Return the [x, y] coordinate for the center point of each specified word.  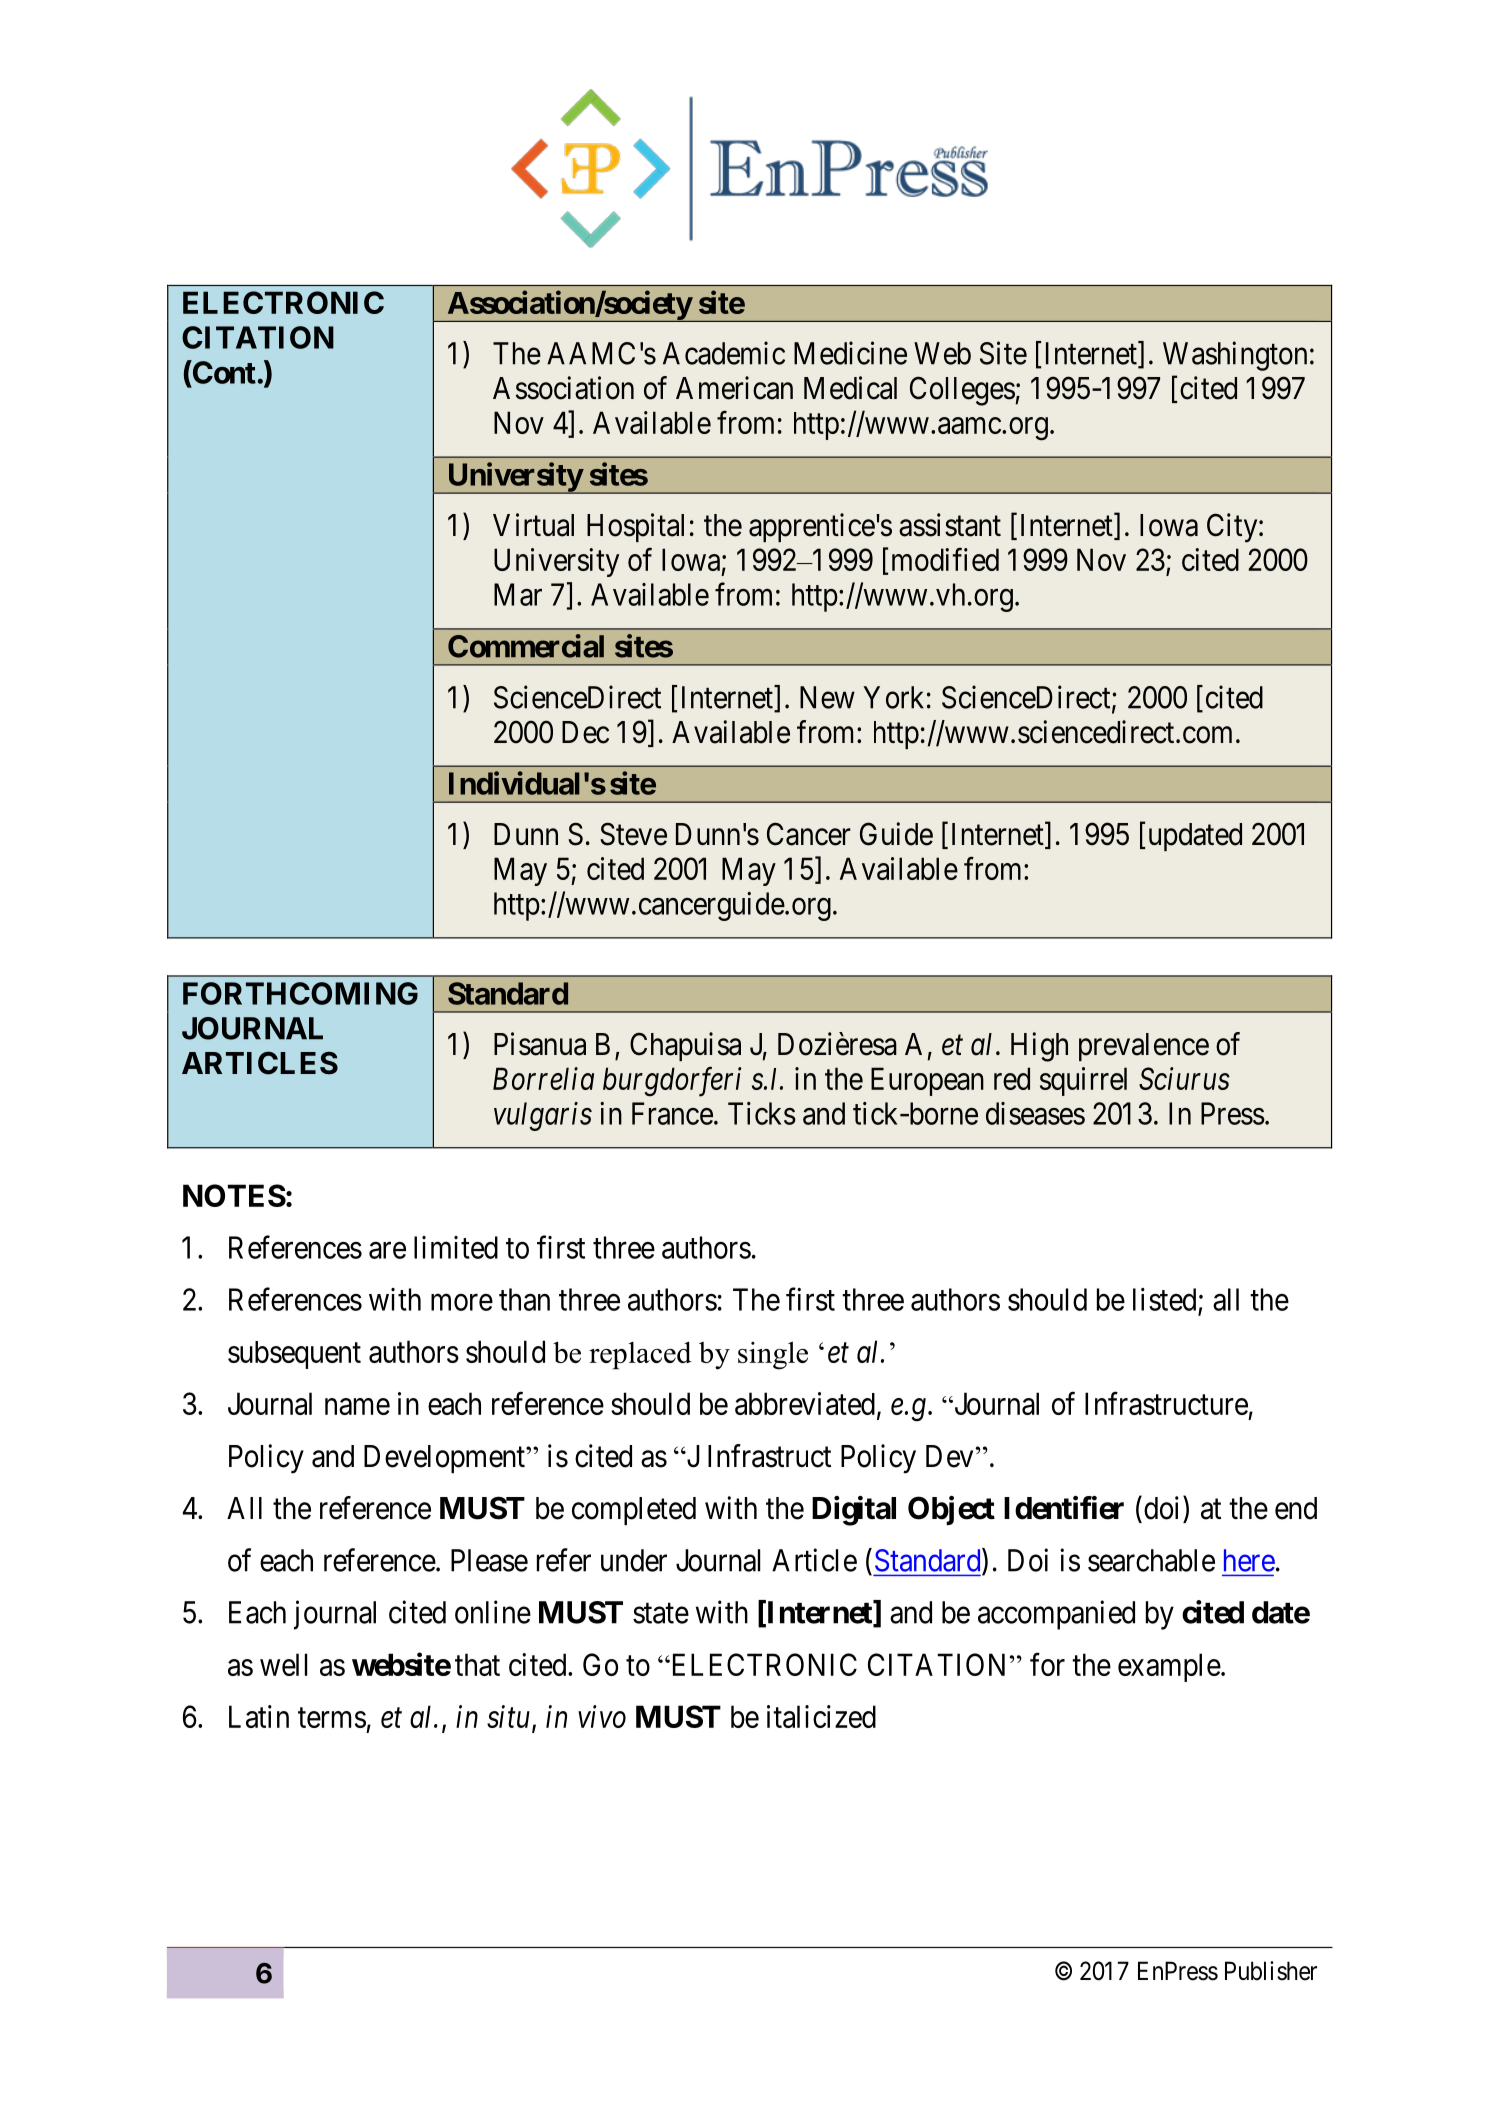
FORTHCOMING [300, 993]
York [893, 697]
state [661, 1613]
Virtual [533, 525]
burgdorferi [672, 1082]
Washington [1235, 356]
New [827, 697]
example [1169, 1667]
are [387, 1250]
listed [1164, 1299]
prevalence [1144, 1047]
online [493, 1612]
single [773, 1355]
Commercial [526, 646]
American [734, 388]
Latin [259, 1716]
